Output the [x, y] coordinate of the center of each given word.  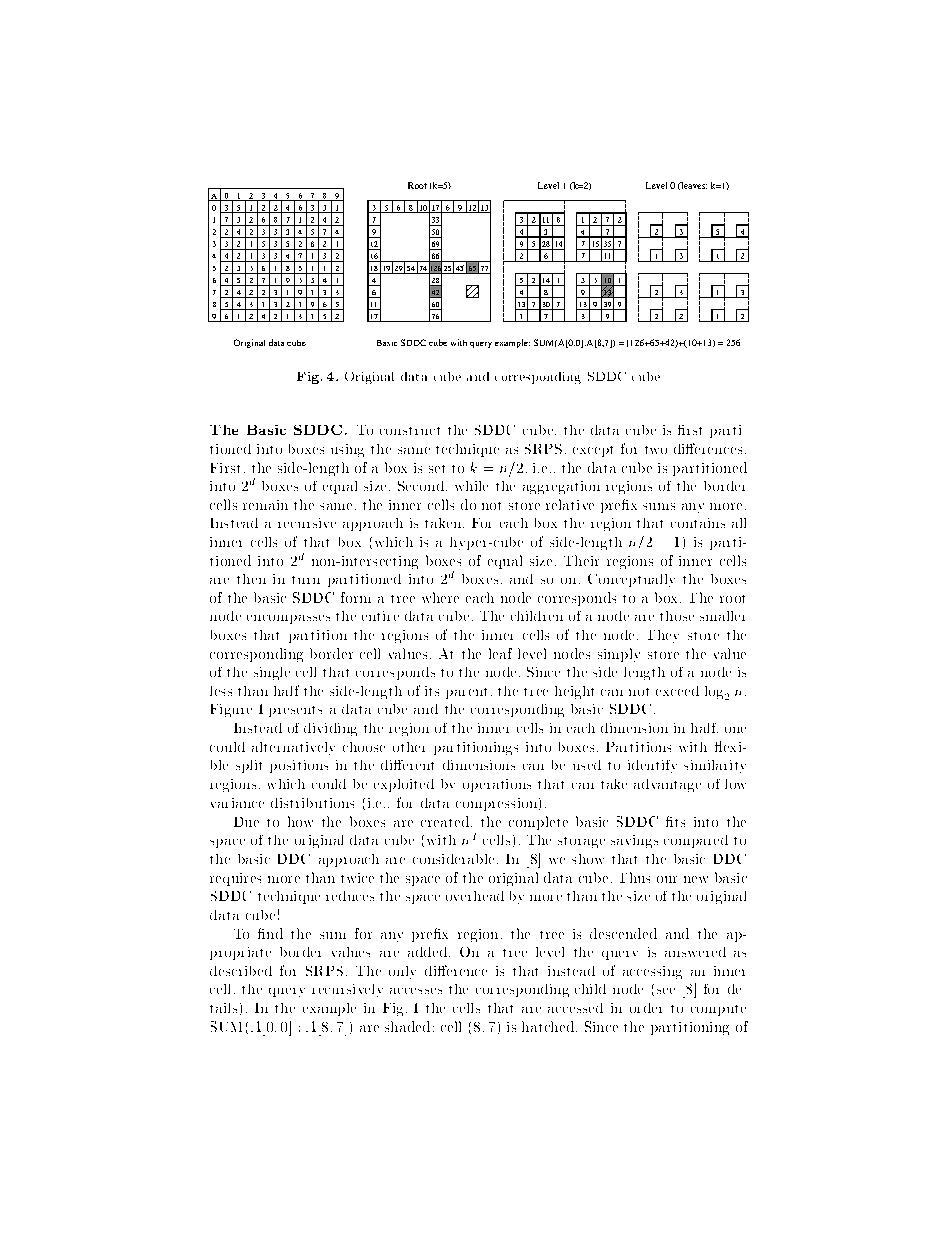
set [437, 469]
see [666, 991]
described [241, 971]
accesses [416, 991]
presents [295, 711]
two [656, 450]
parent [466, 693]
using [347, 450]
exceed [677, 691]
